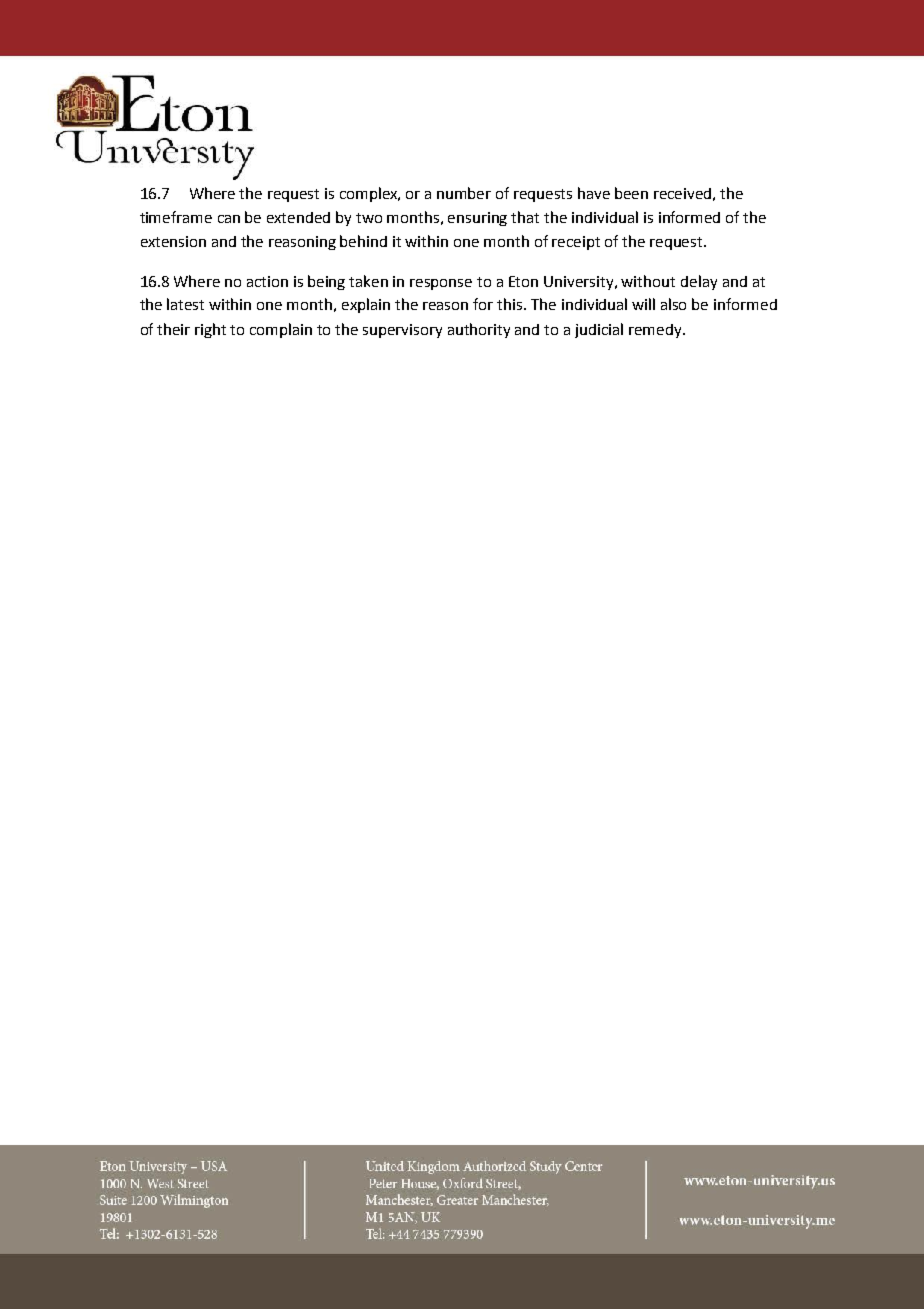  Describe the element at coordinates (656, 331) in the document. I see `remedy` at that location.
